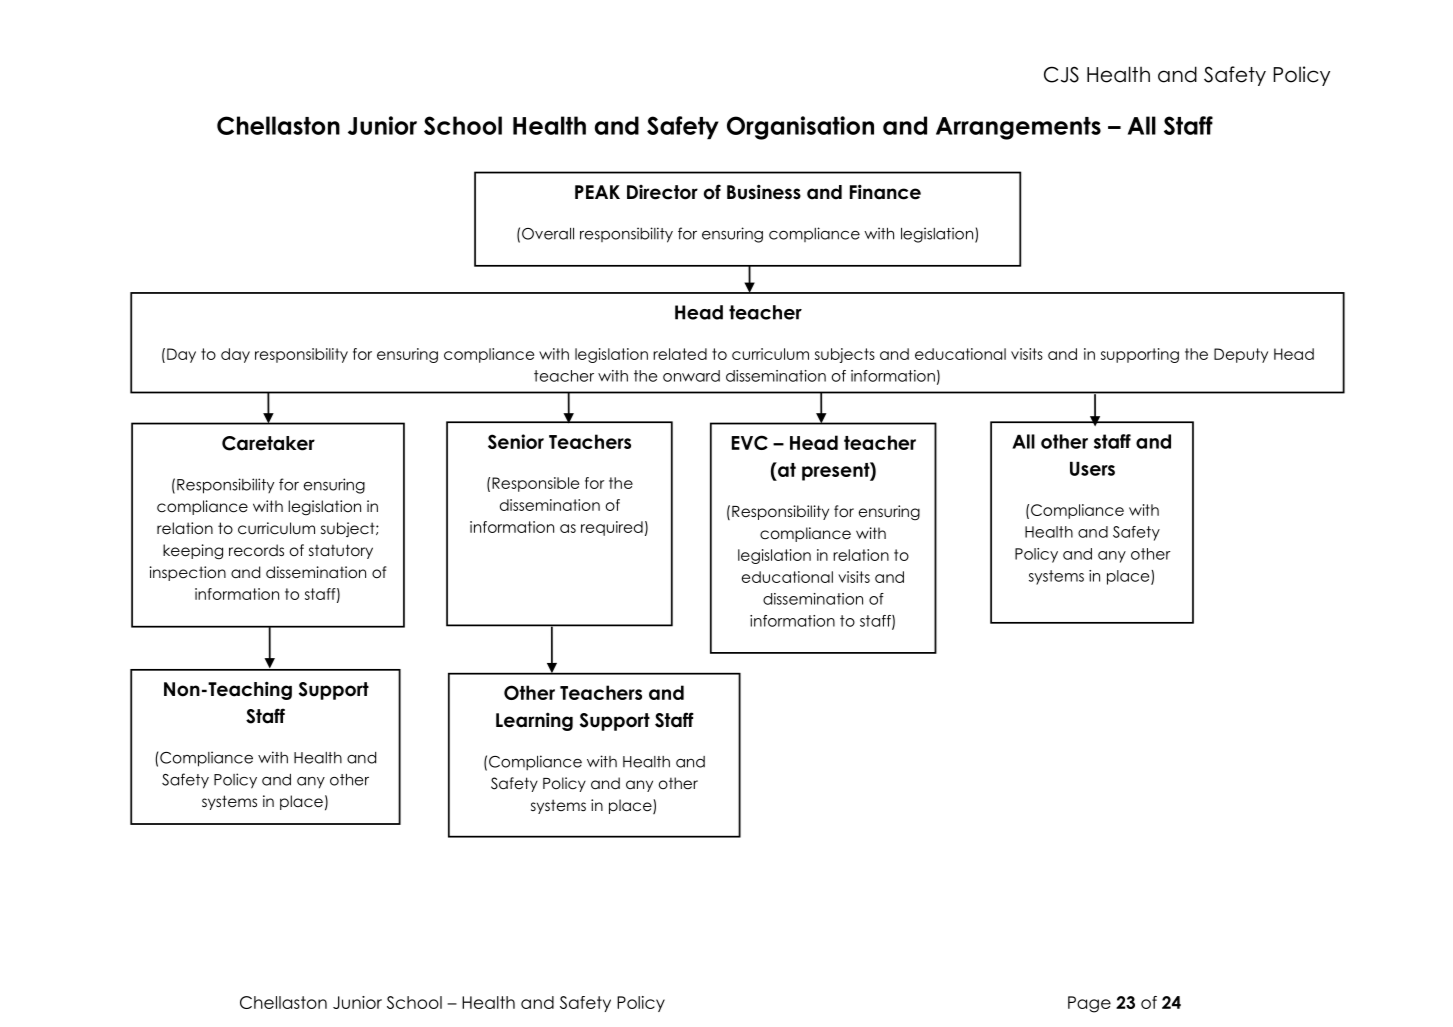 Image resolution: width=1453 pixels, height=1027 pixels. Describe the element at coordinates (1241, 355) in the image. I see `Deputy` at that location.
